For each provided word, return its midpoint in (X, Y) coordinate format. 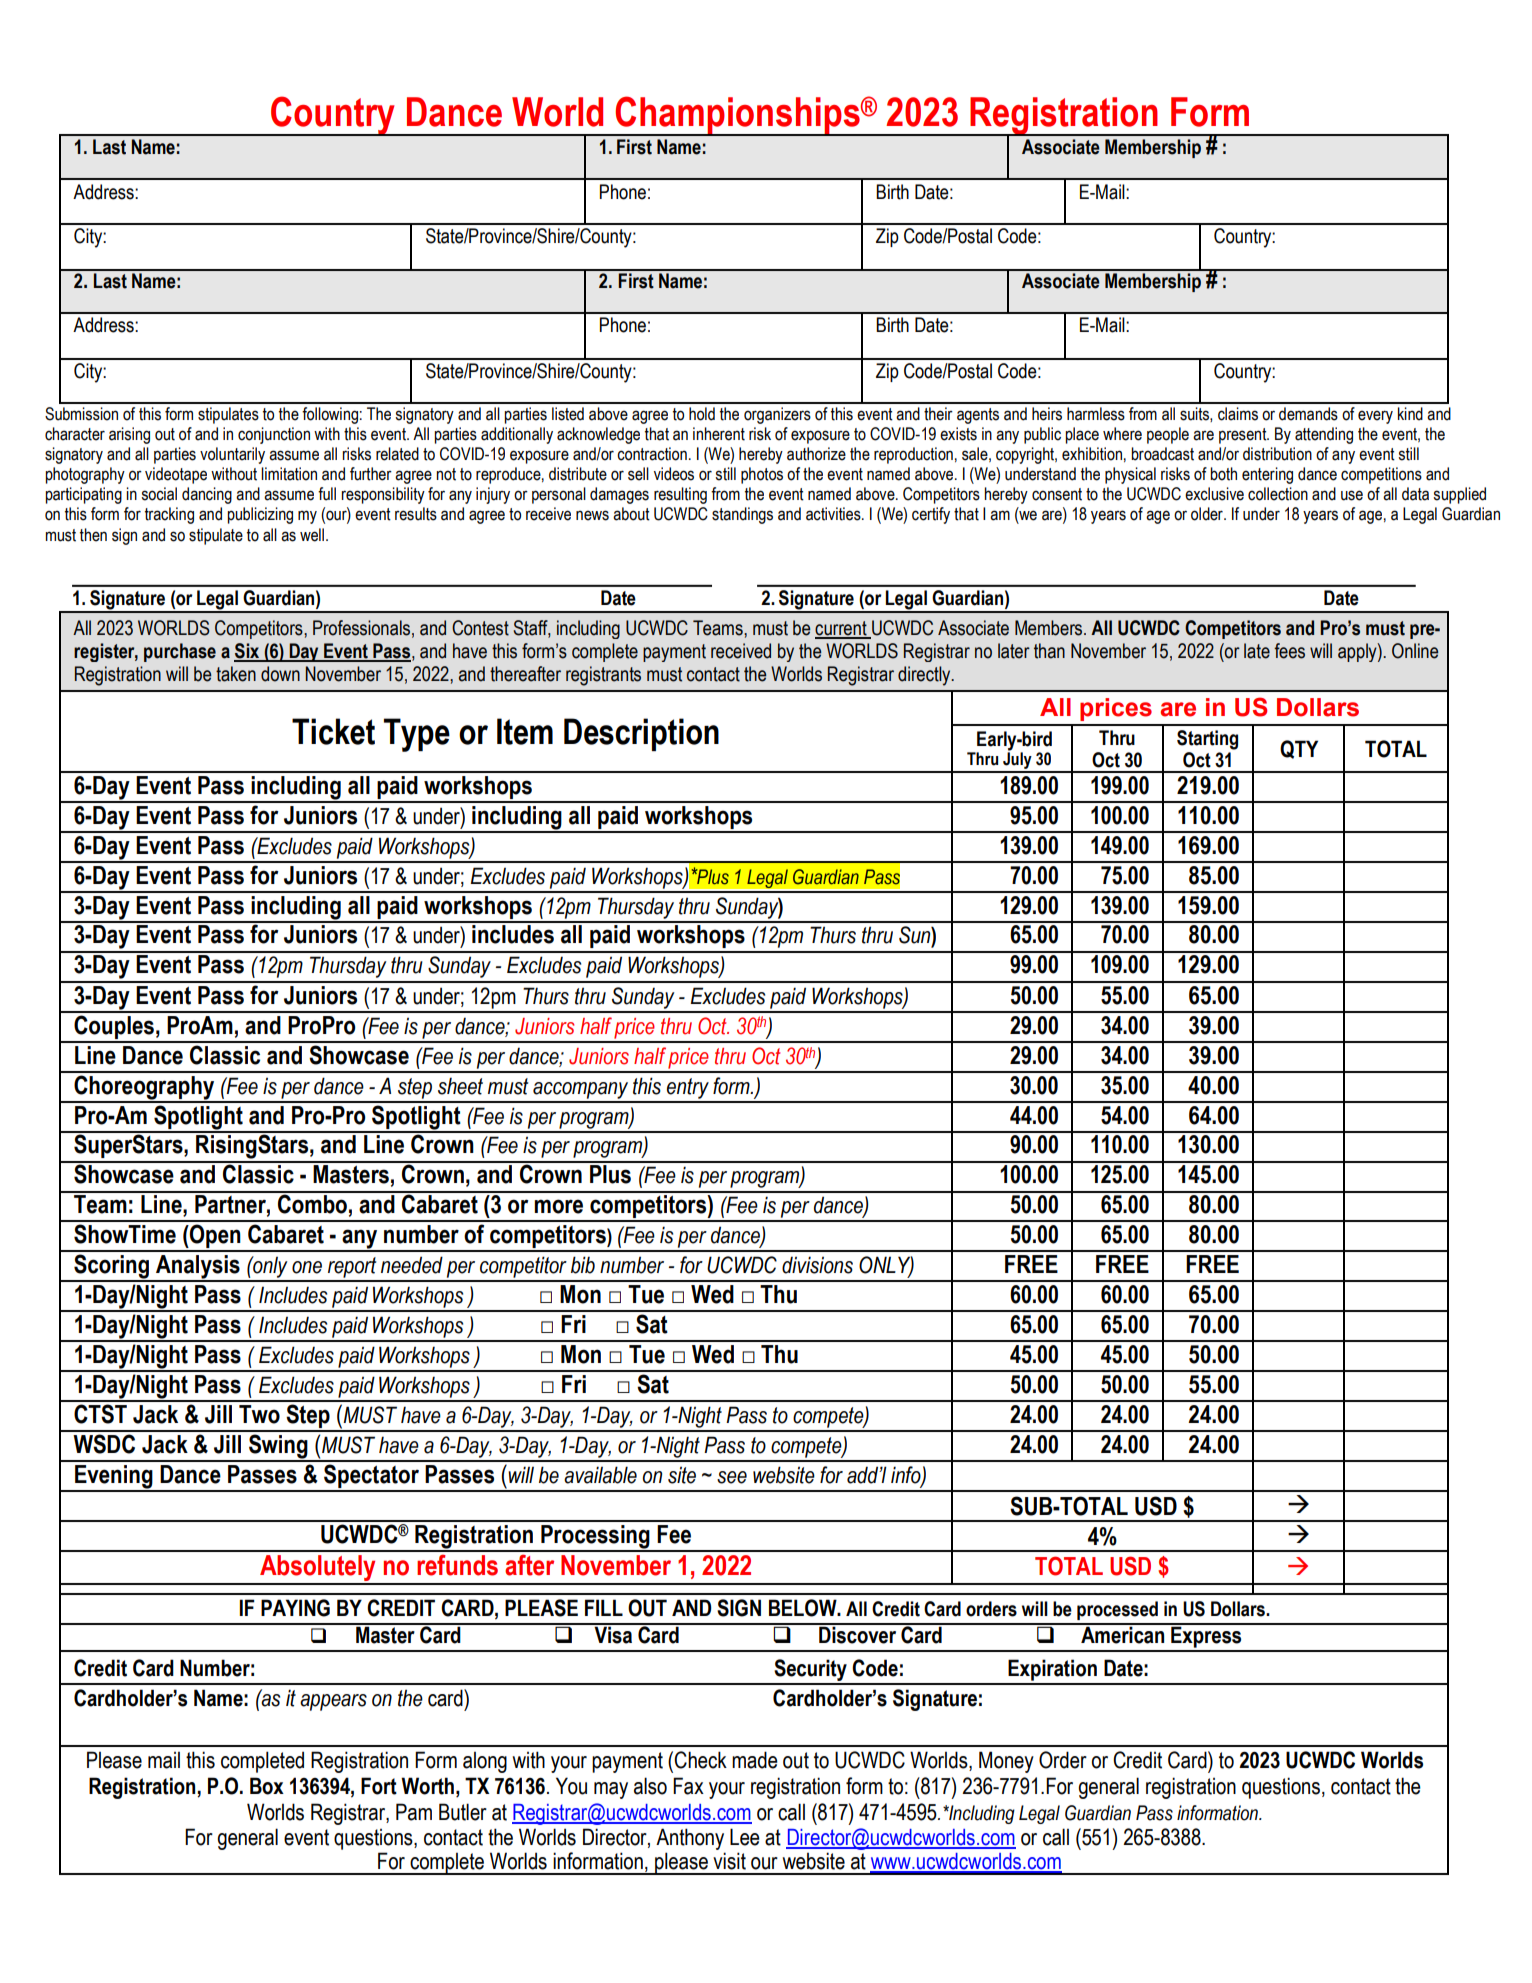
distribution (1277, 454)
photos (762, 475)
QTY (1299, 749)
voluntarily (232, 455)
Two (259, 1414)
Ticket (333, 731)
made (755, 1760)
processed (1117, 1610)
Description (641, 734)
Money (1006, 1762)
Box (267, 1786)
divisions (817, 1265)
